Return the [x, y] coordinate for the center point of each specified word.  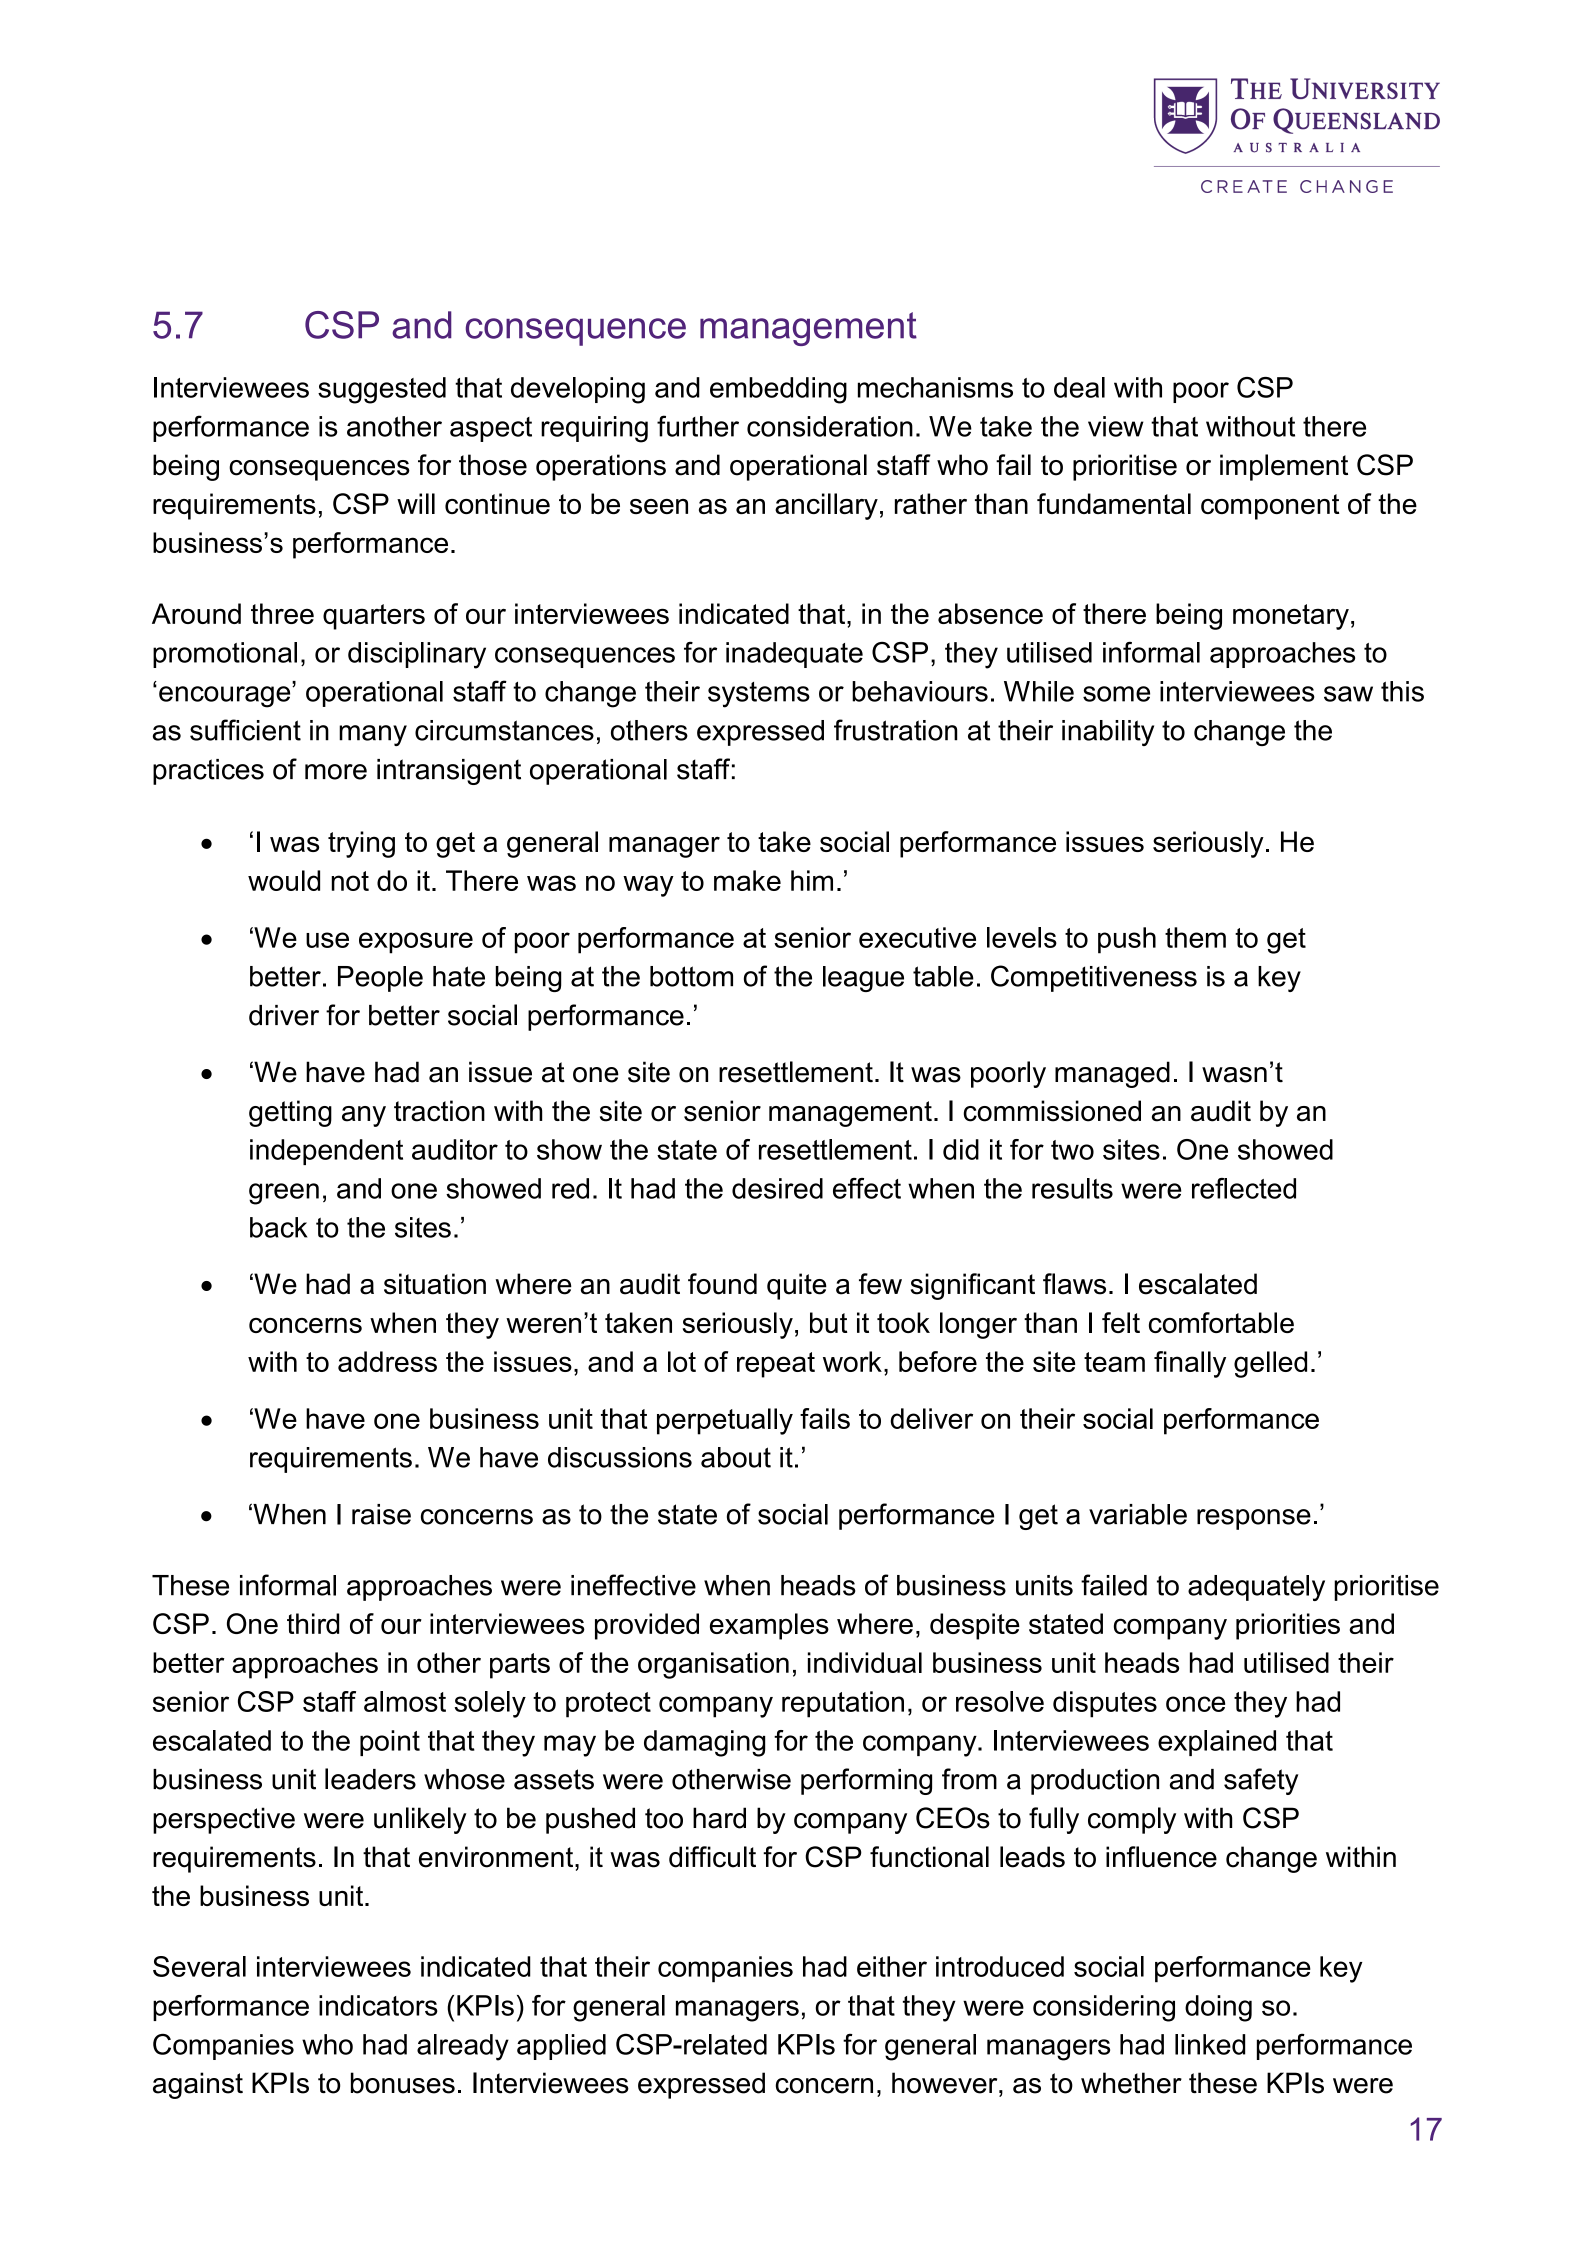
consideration [830, 426]
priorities [1288, 1626]
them [1195, 937]
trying [361, 844]
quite [797, 1286]
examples [769, 1626]
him [812, 880]
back [278, 1227]
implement [1284, 467]
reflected [1244, 1188]
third [313, 1623]
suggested [382, 390]
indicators [378, 2005]
